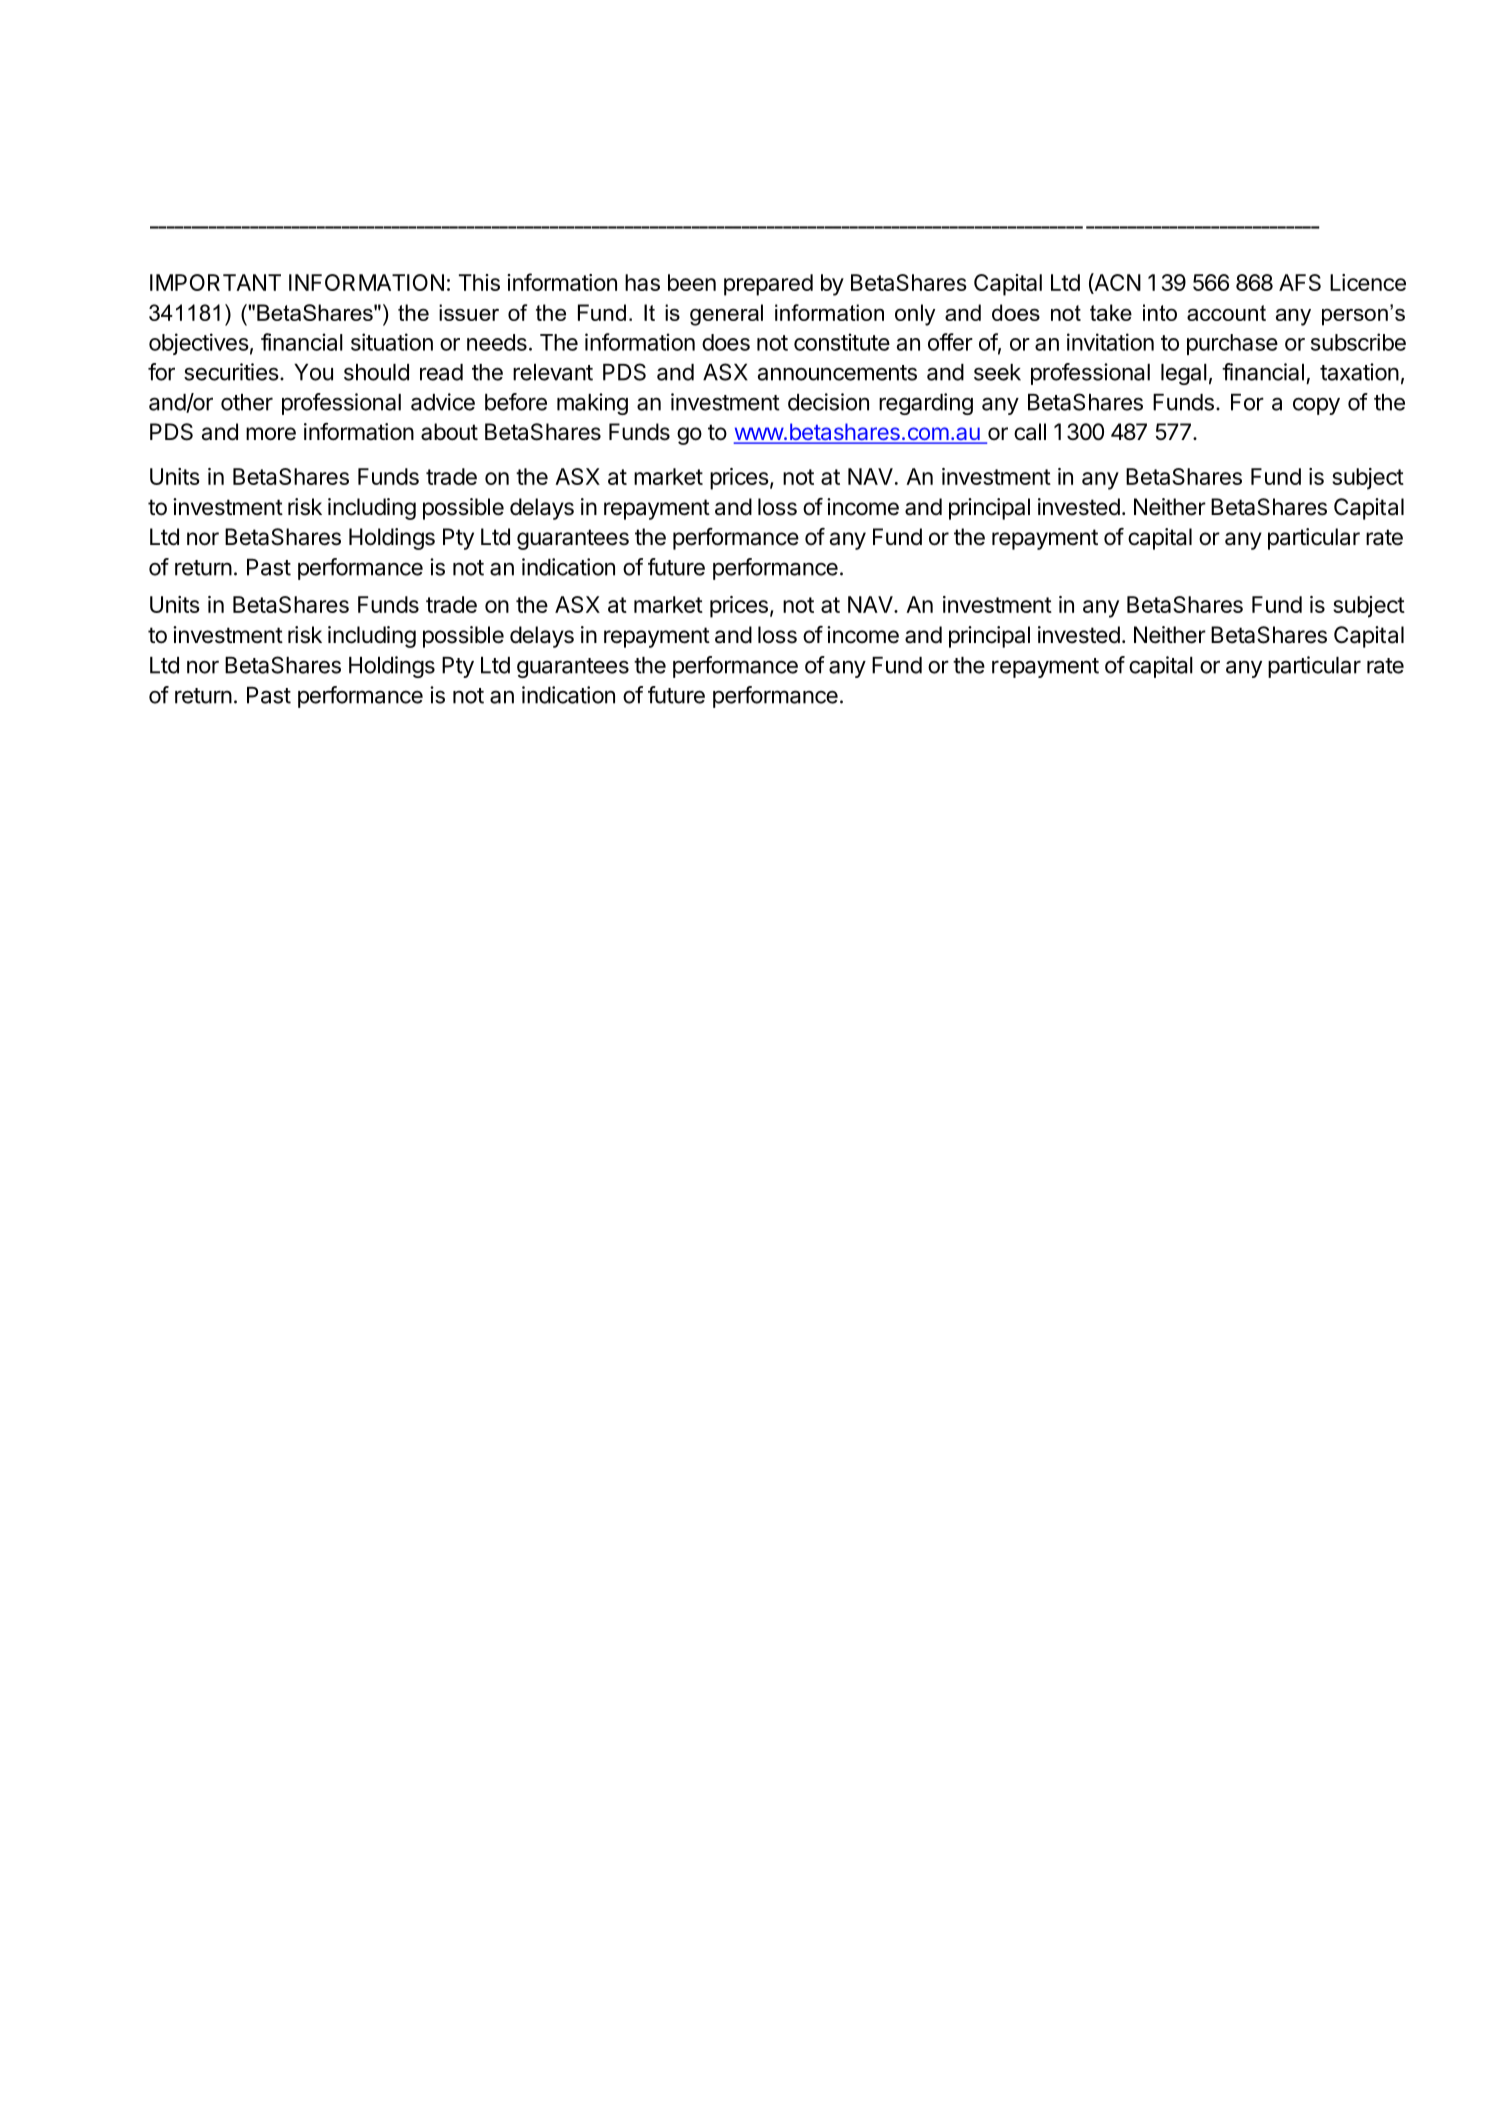  What do you see at coordinates (837, 373) in the document?
I see `announcements` at bounding box center [837, 373].
